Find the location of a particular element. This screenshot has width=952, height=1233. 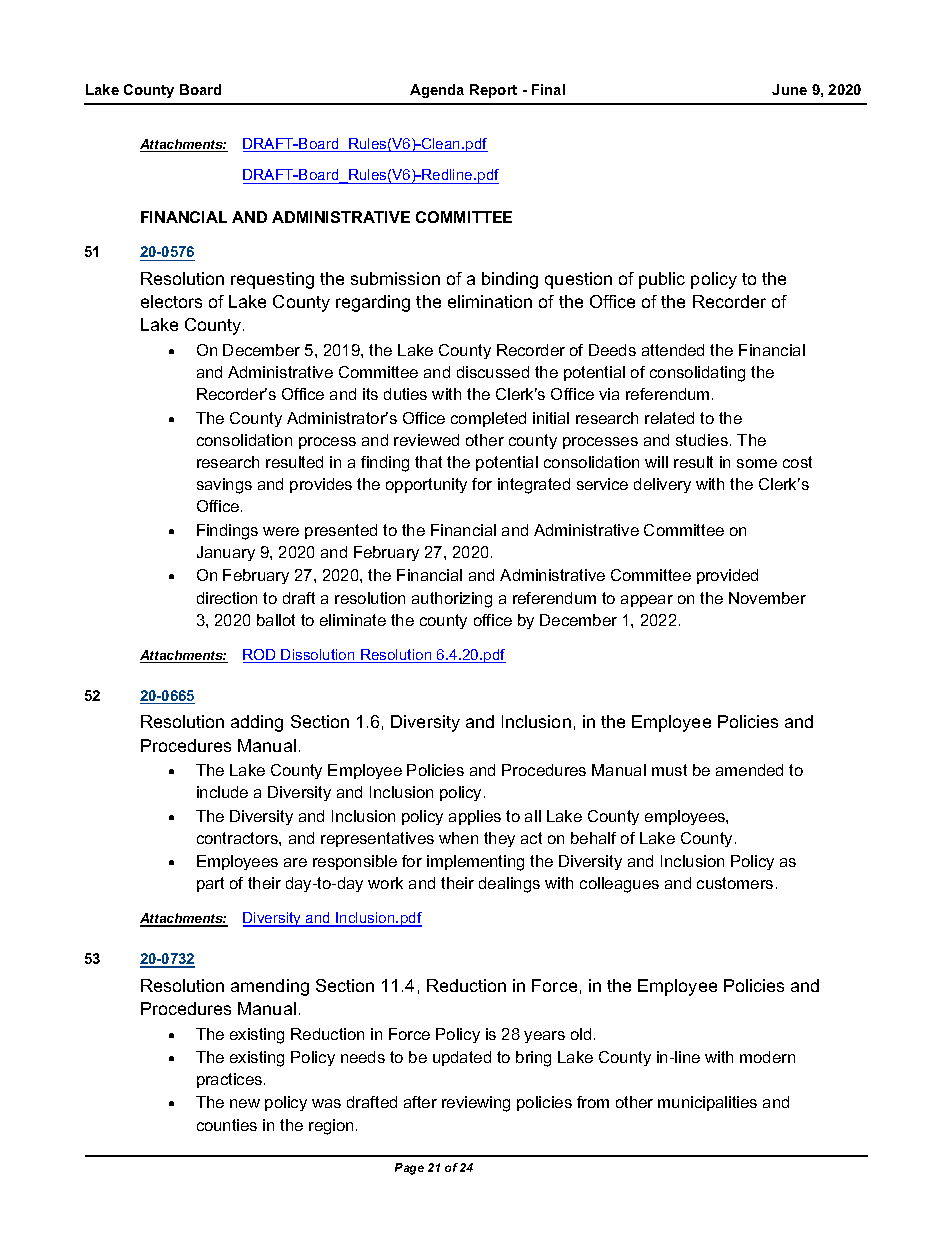

customers is located at coordinates (735, 883).
